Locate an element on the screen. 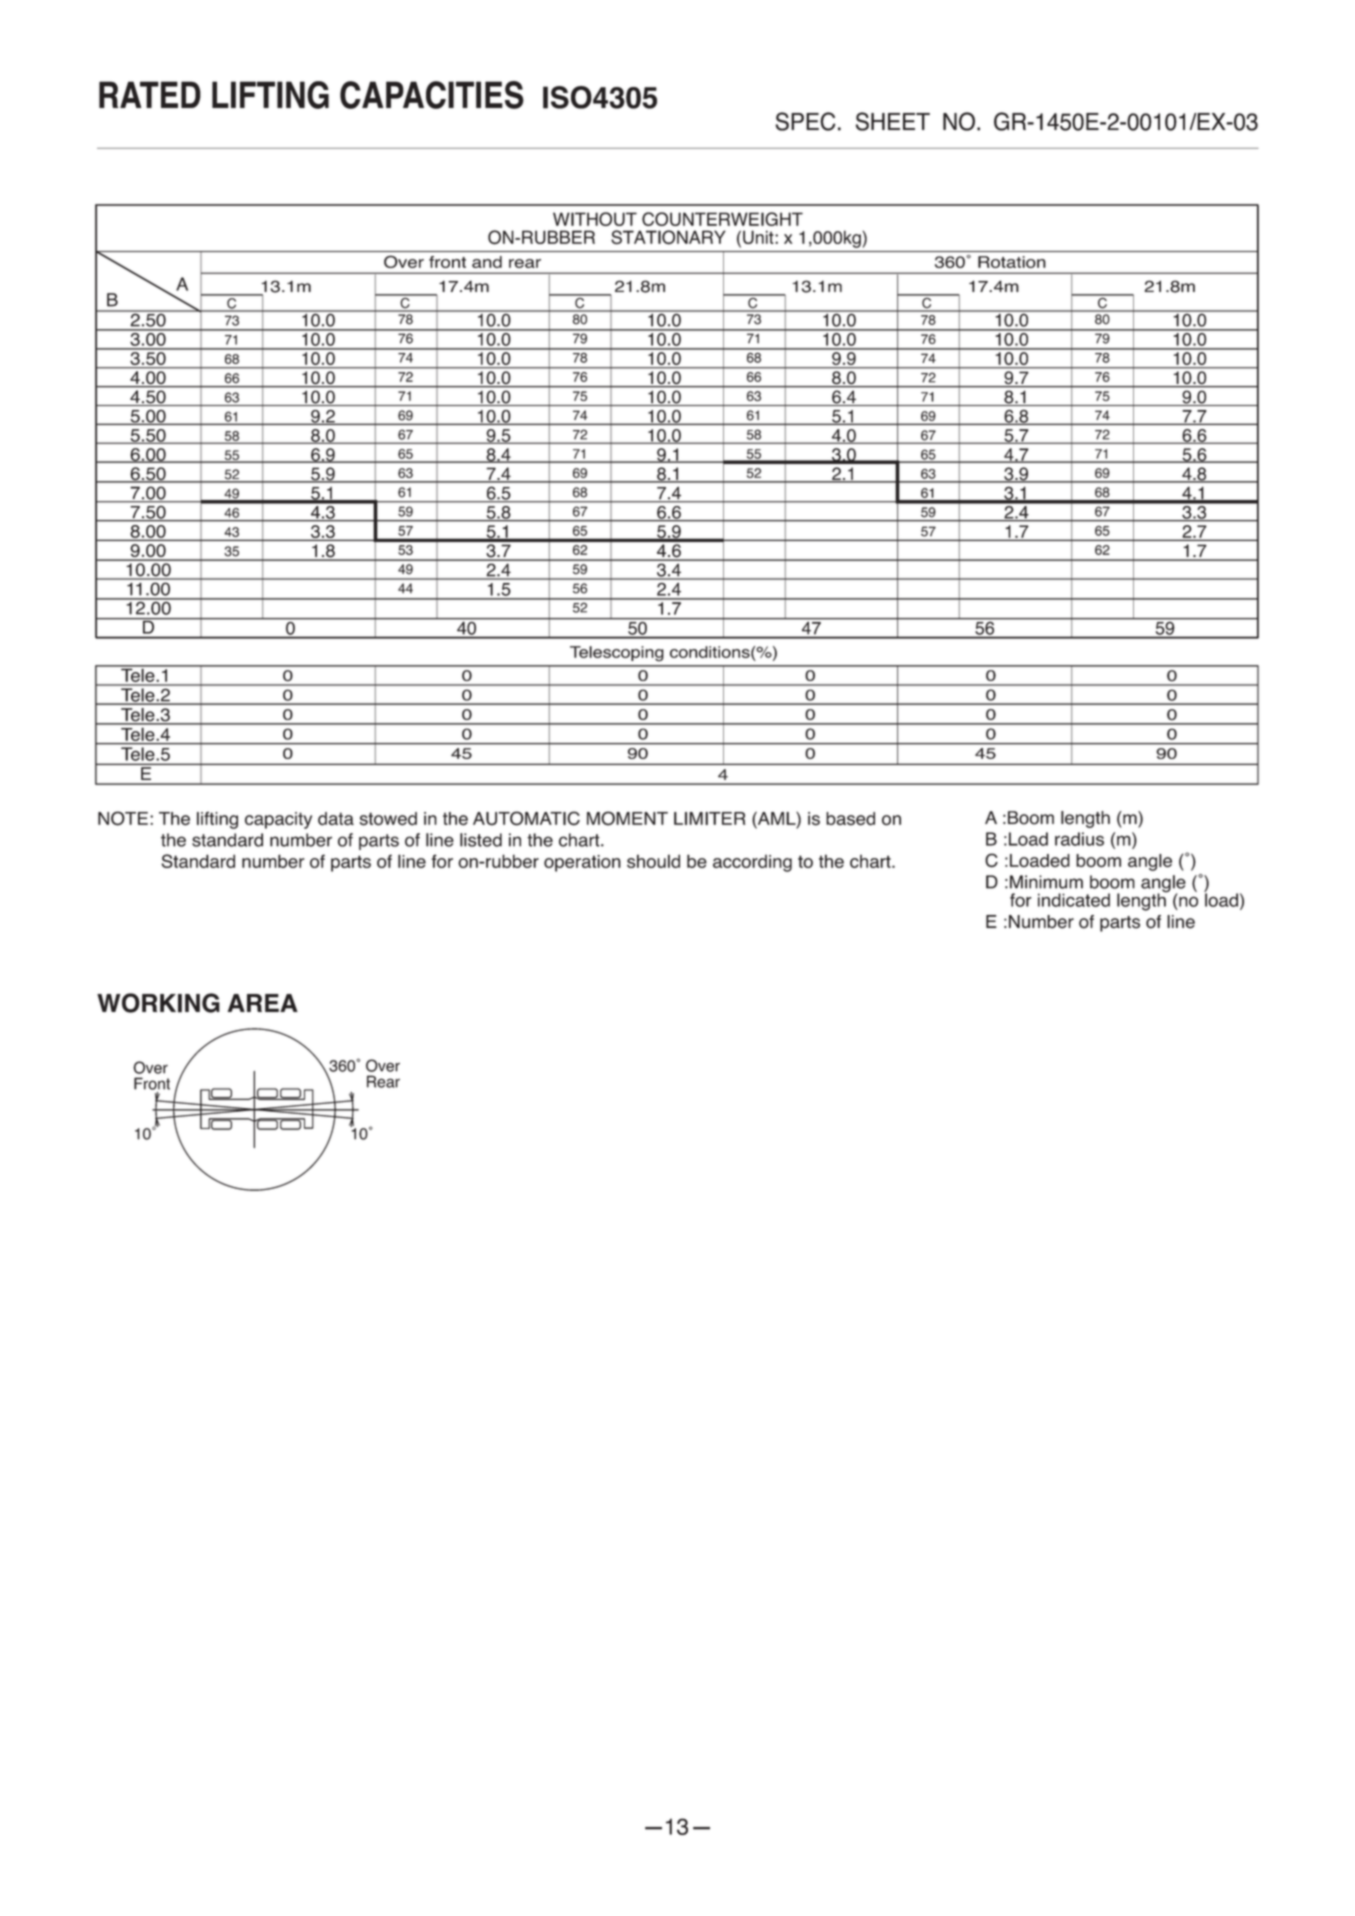 Image resolution: width=1355 pixels, height=1916 pixels. CAPACITIES is located at coordinates (432, 95).
